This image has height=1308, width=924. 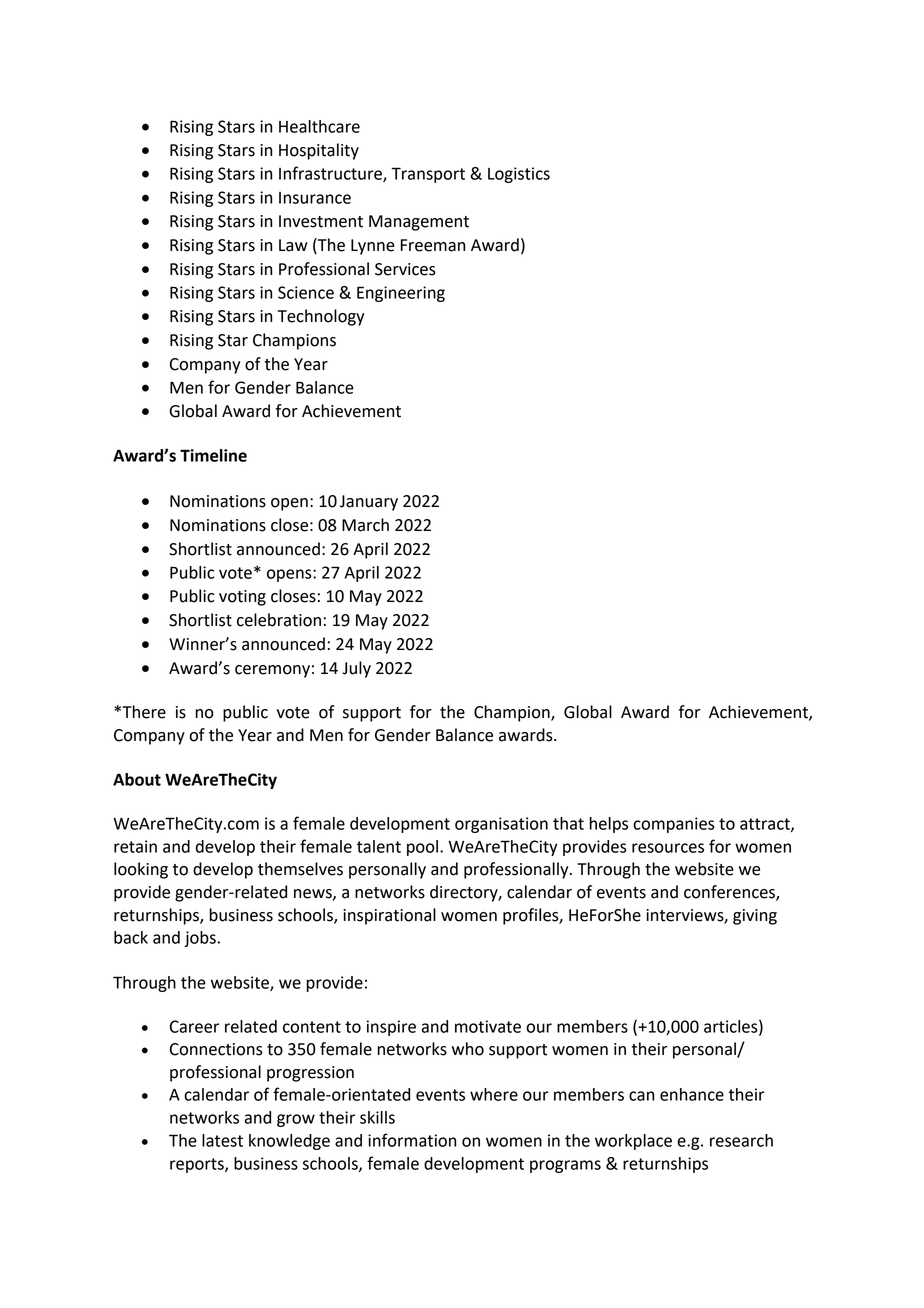 What do you see at coordinates (412, 1140) in the image?
I see `information` at bounding box center [412, 1140].
